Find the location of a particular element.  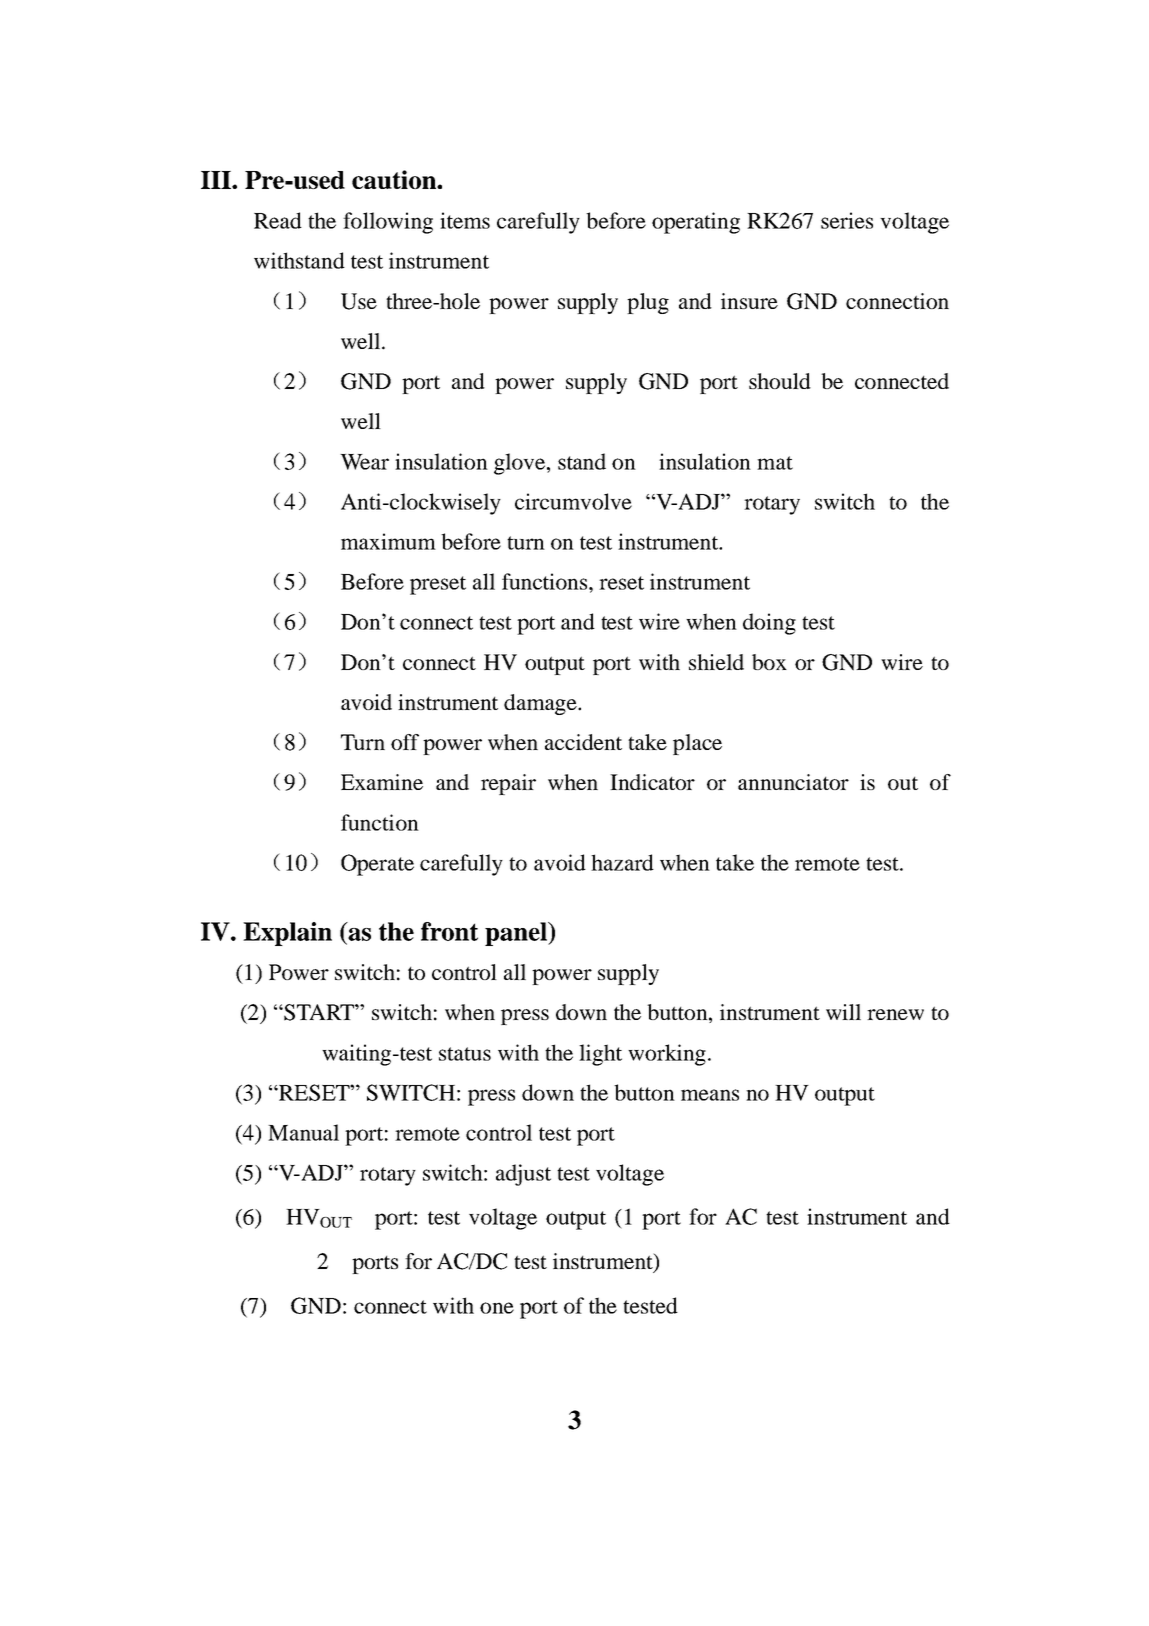

one is located at coordinates (497, 1308).
